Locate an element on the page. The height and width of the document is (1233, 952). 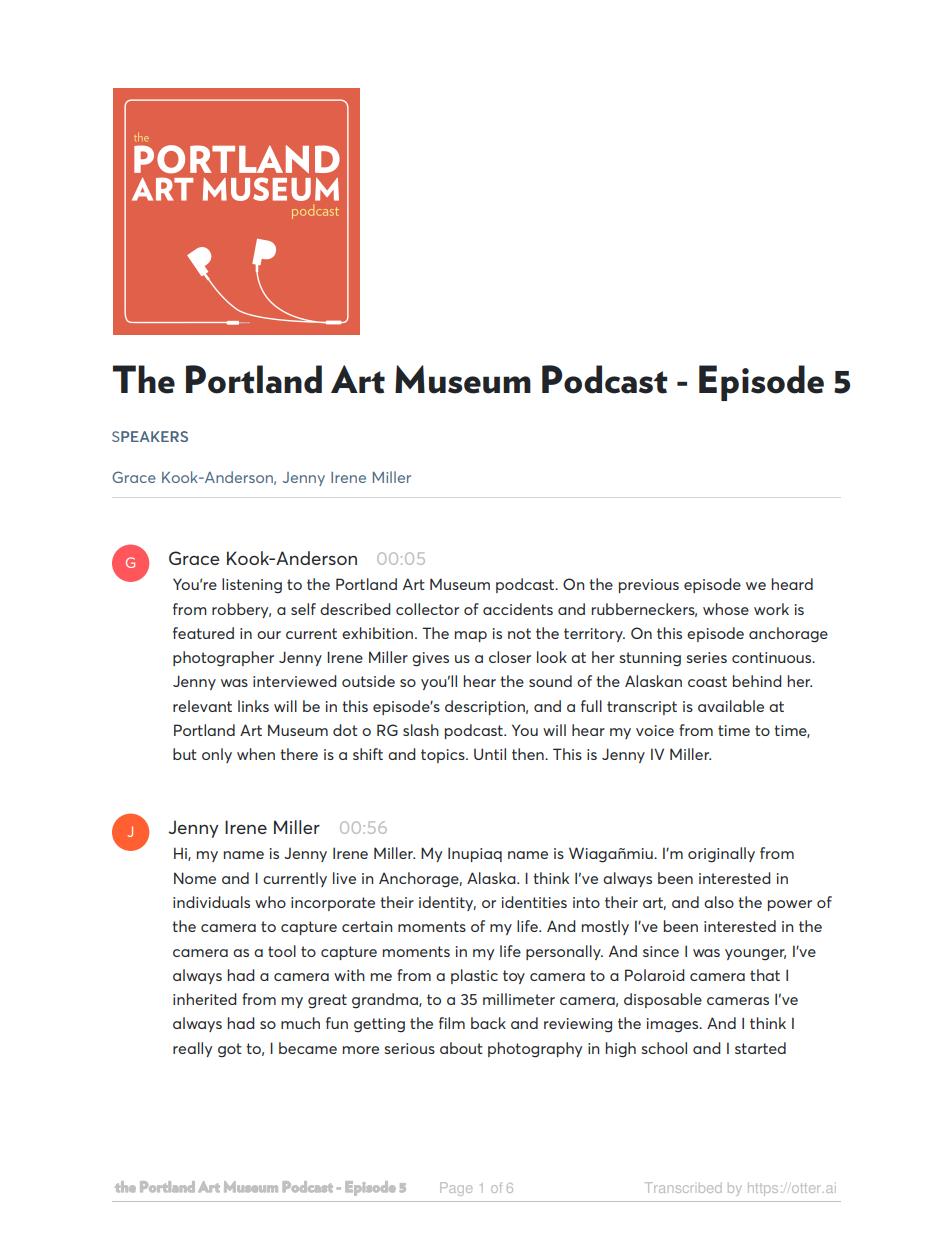
back is located at coordinates (488, 1023).
